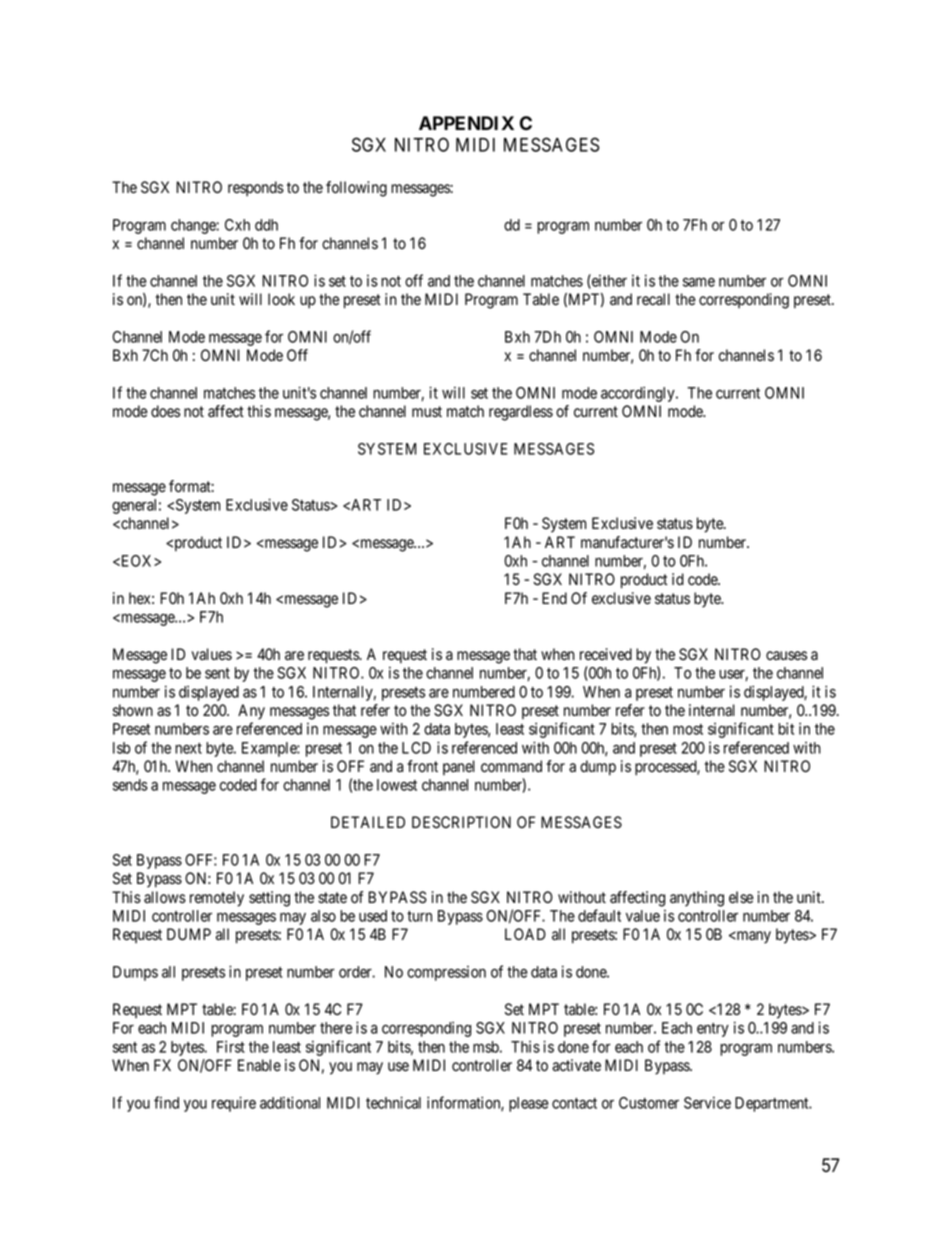 This document has width=952, height=1233. What do you see at coordinates (699, 282) in the document?
I see `same` at bounding box center [699, 282].
